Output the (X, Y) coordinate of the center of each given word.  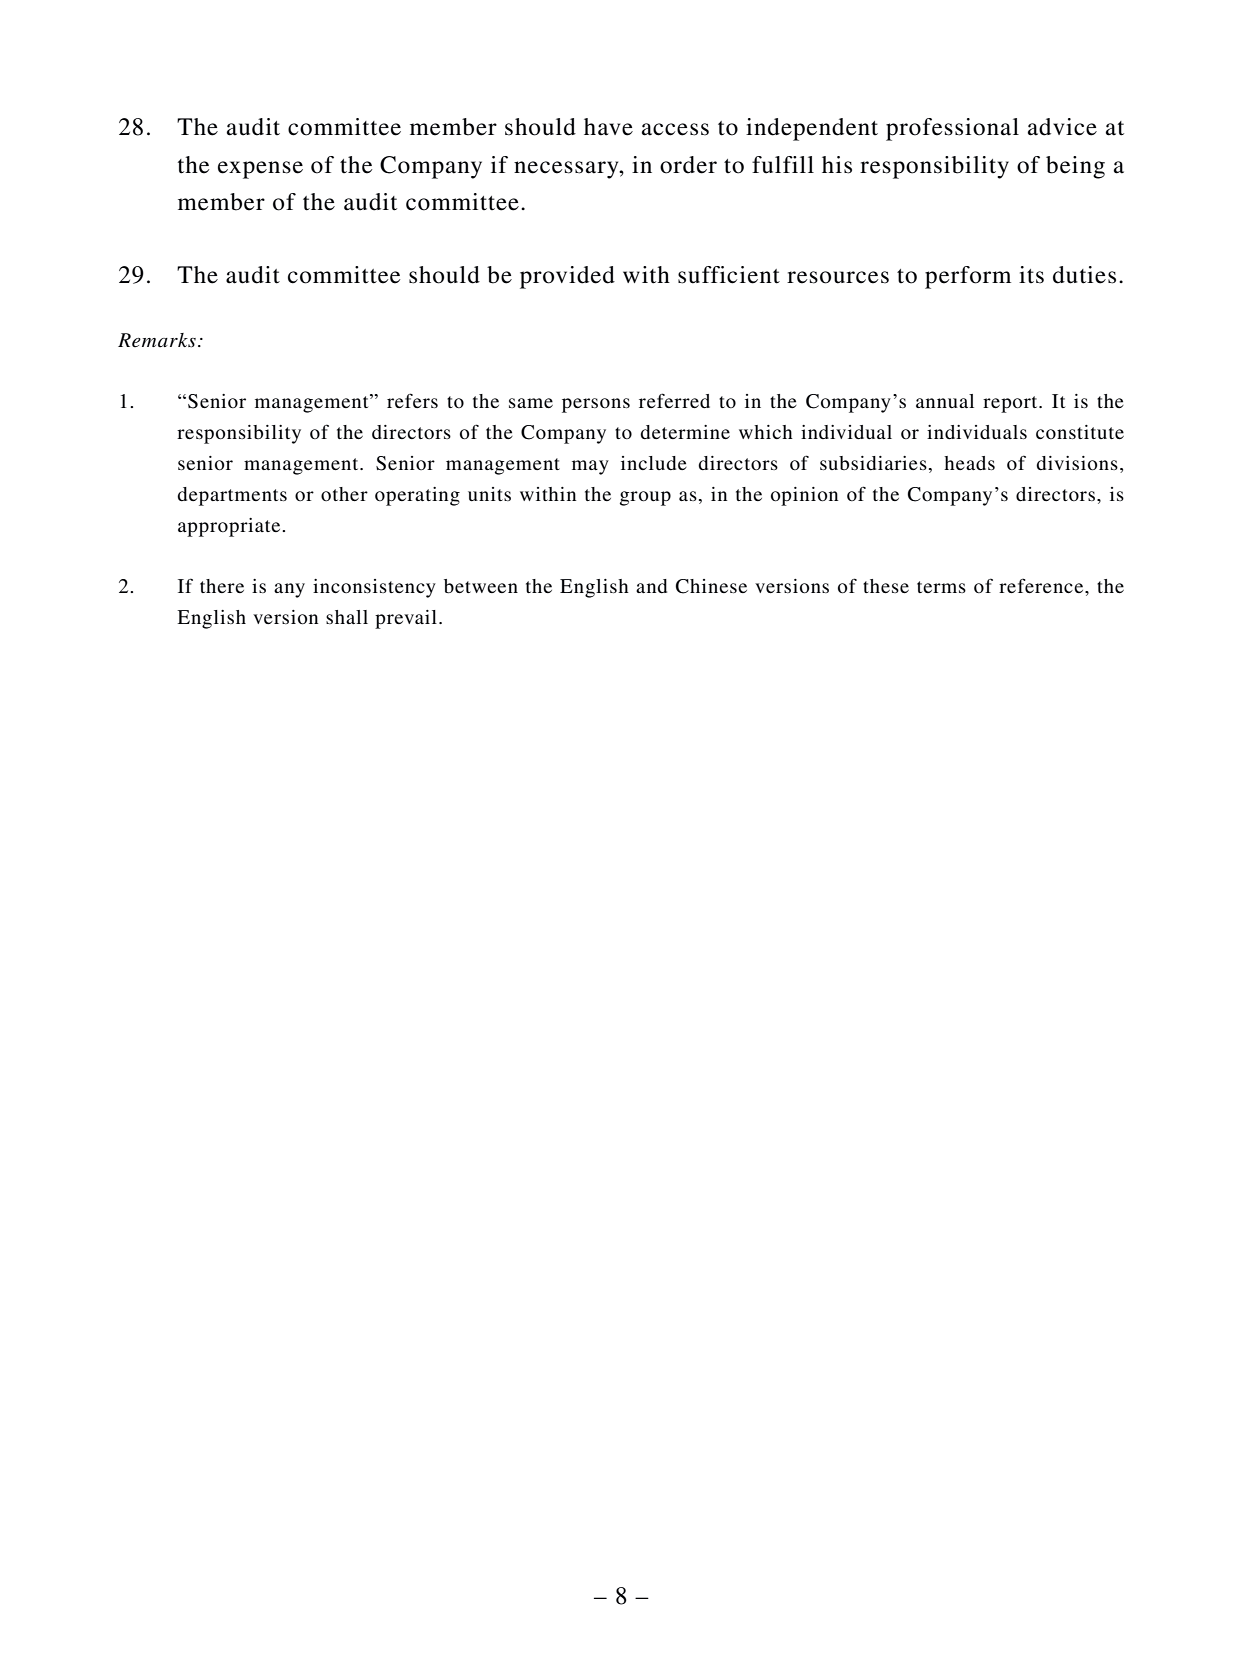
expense (260, 170)
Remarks (157, 340)
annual (945, 401)
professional (952, 129)
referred (674, 401)
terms (941, 587)
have (608, 127)
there (222, 586)
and (651, 586)
